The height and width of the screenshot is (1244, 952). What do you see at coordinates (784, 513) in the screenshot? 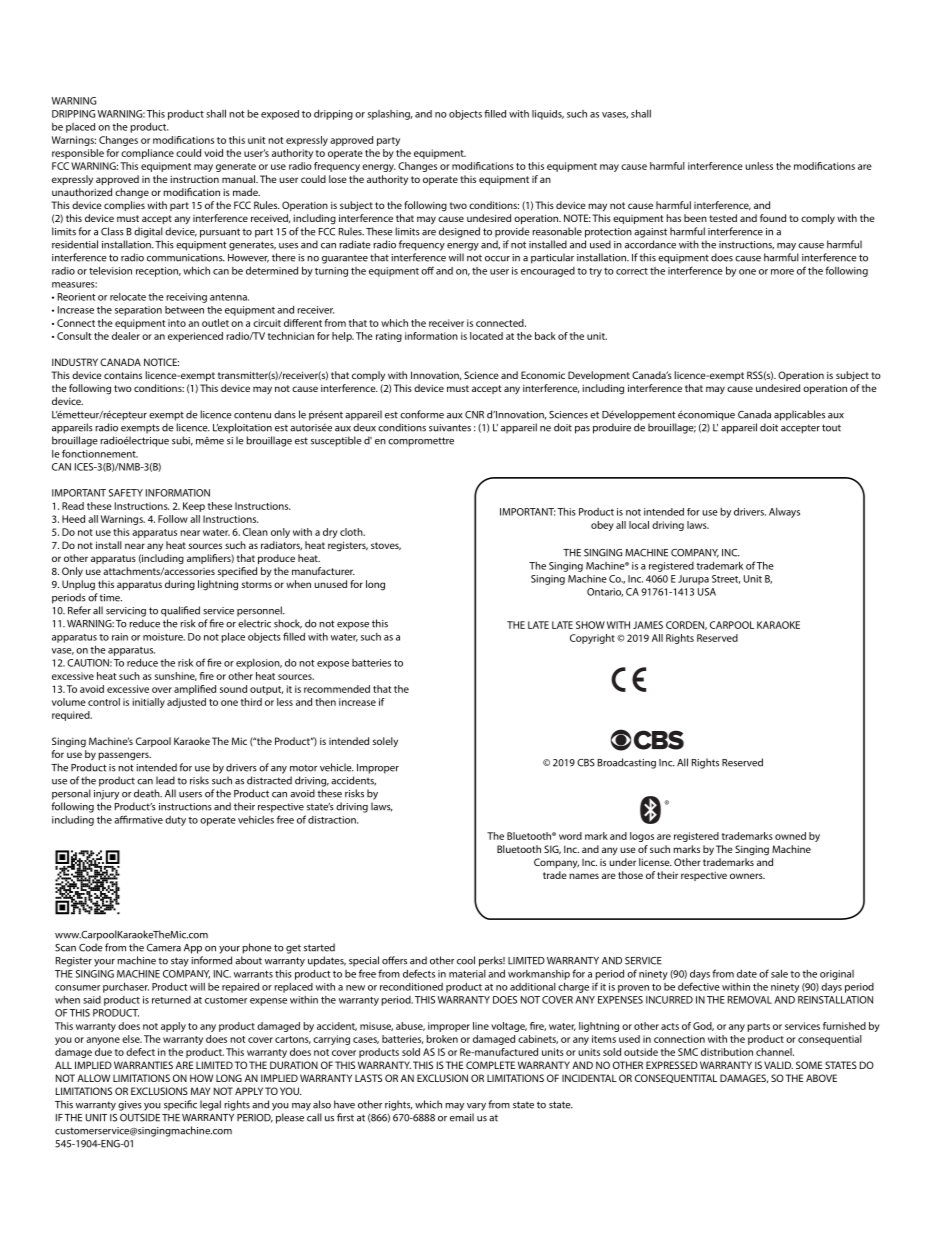
I see `Always` at bounding box center [784, 513].
